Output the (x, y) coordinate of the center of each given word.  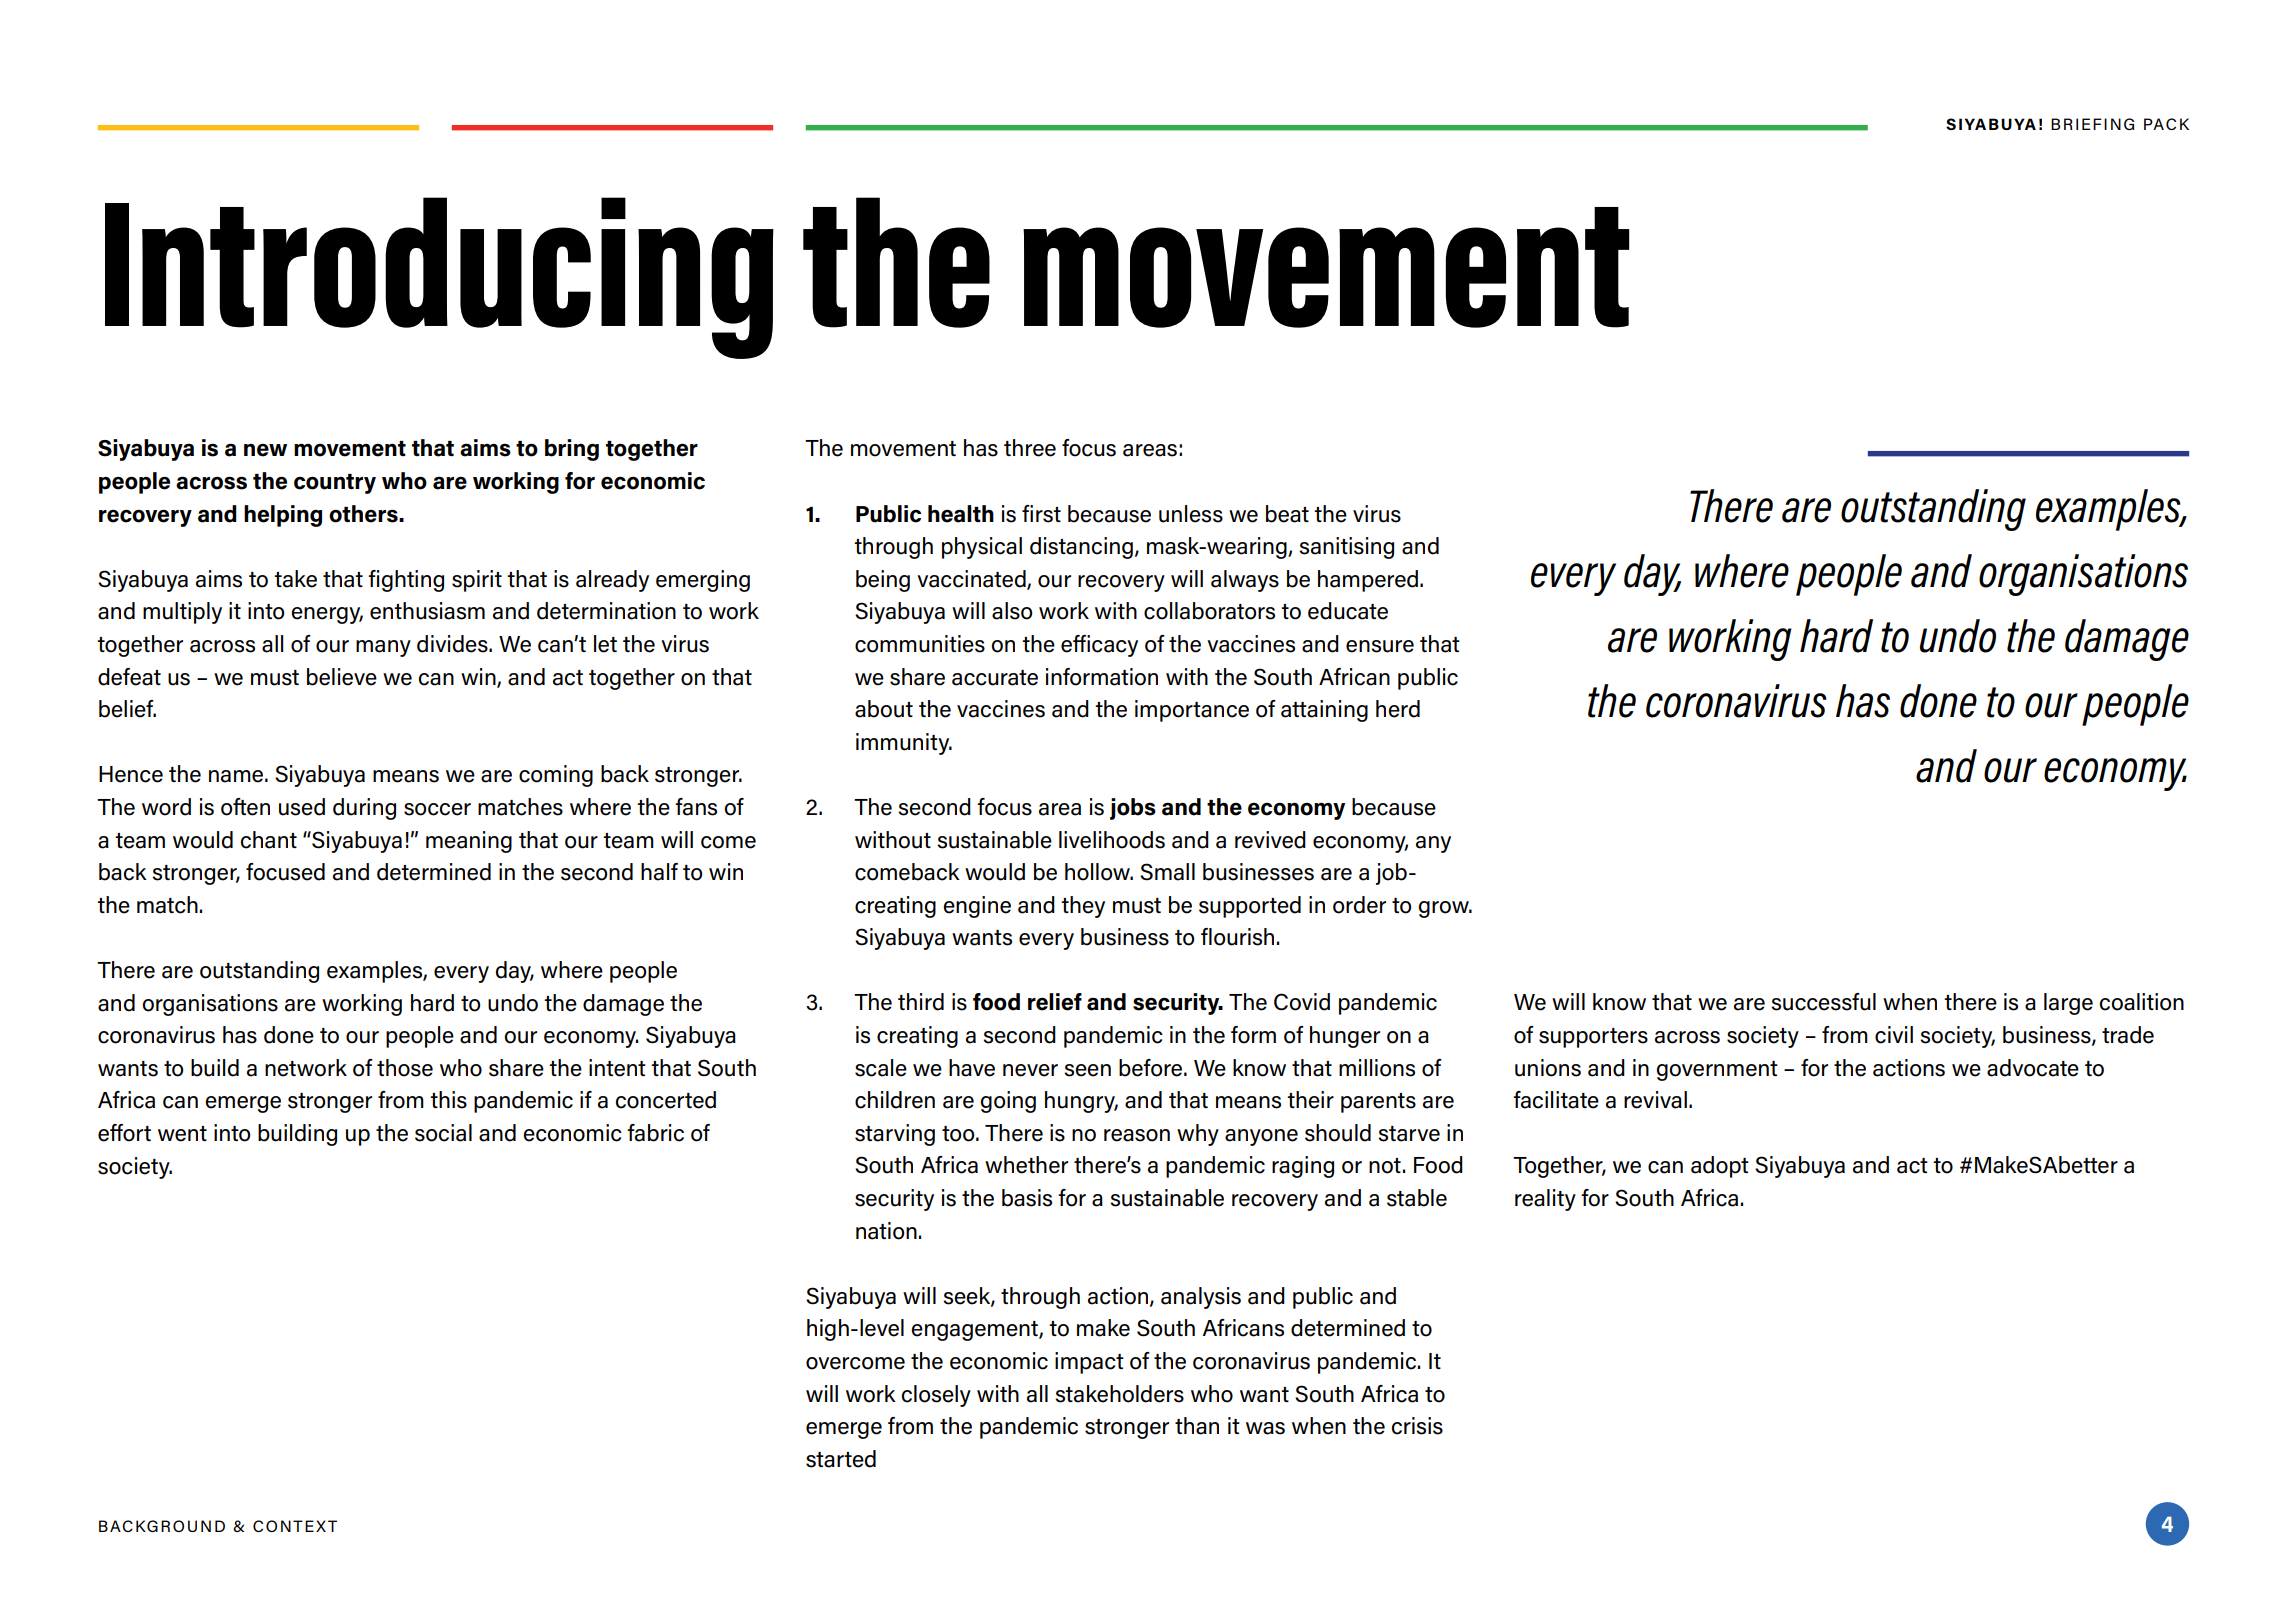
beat (1287, 514)
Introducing (439, 278)
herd (1398, 709)
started (841, 1459)
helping (283, 516)
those (405, 1068)
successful (1823, 1002)
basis (1027, 1198)
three (1030, 448)
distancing (1081, 548)
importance (1192, 711)
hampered (1369, 581)
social (443, 1133)
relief (1055, 1002)
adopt (1720, 1167)
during (364, 809)
